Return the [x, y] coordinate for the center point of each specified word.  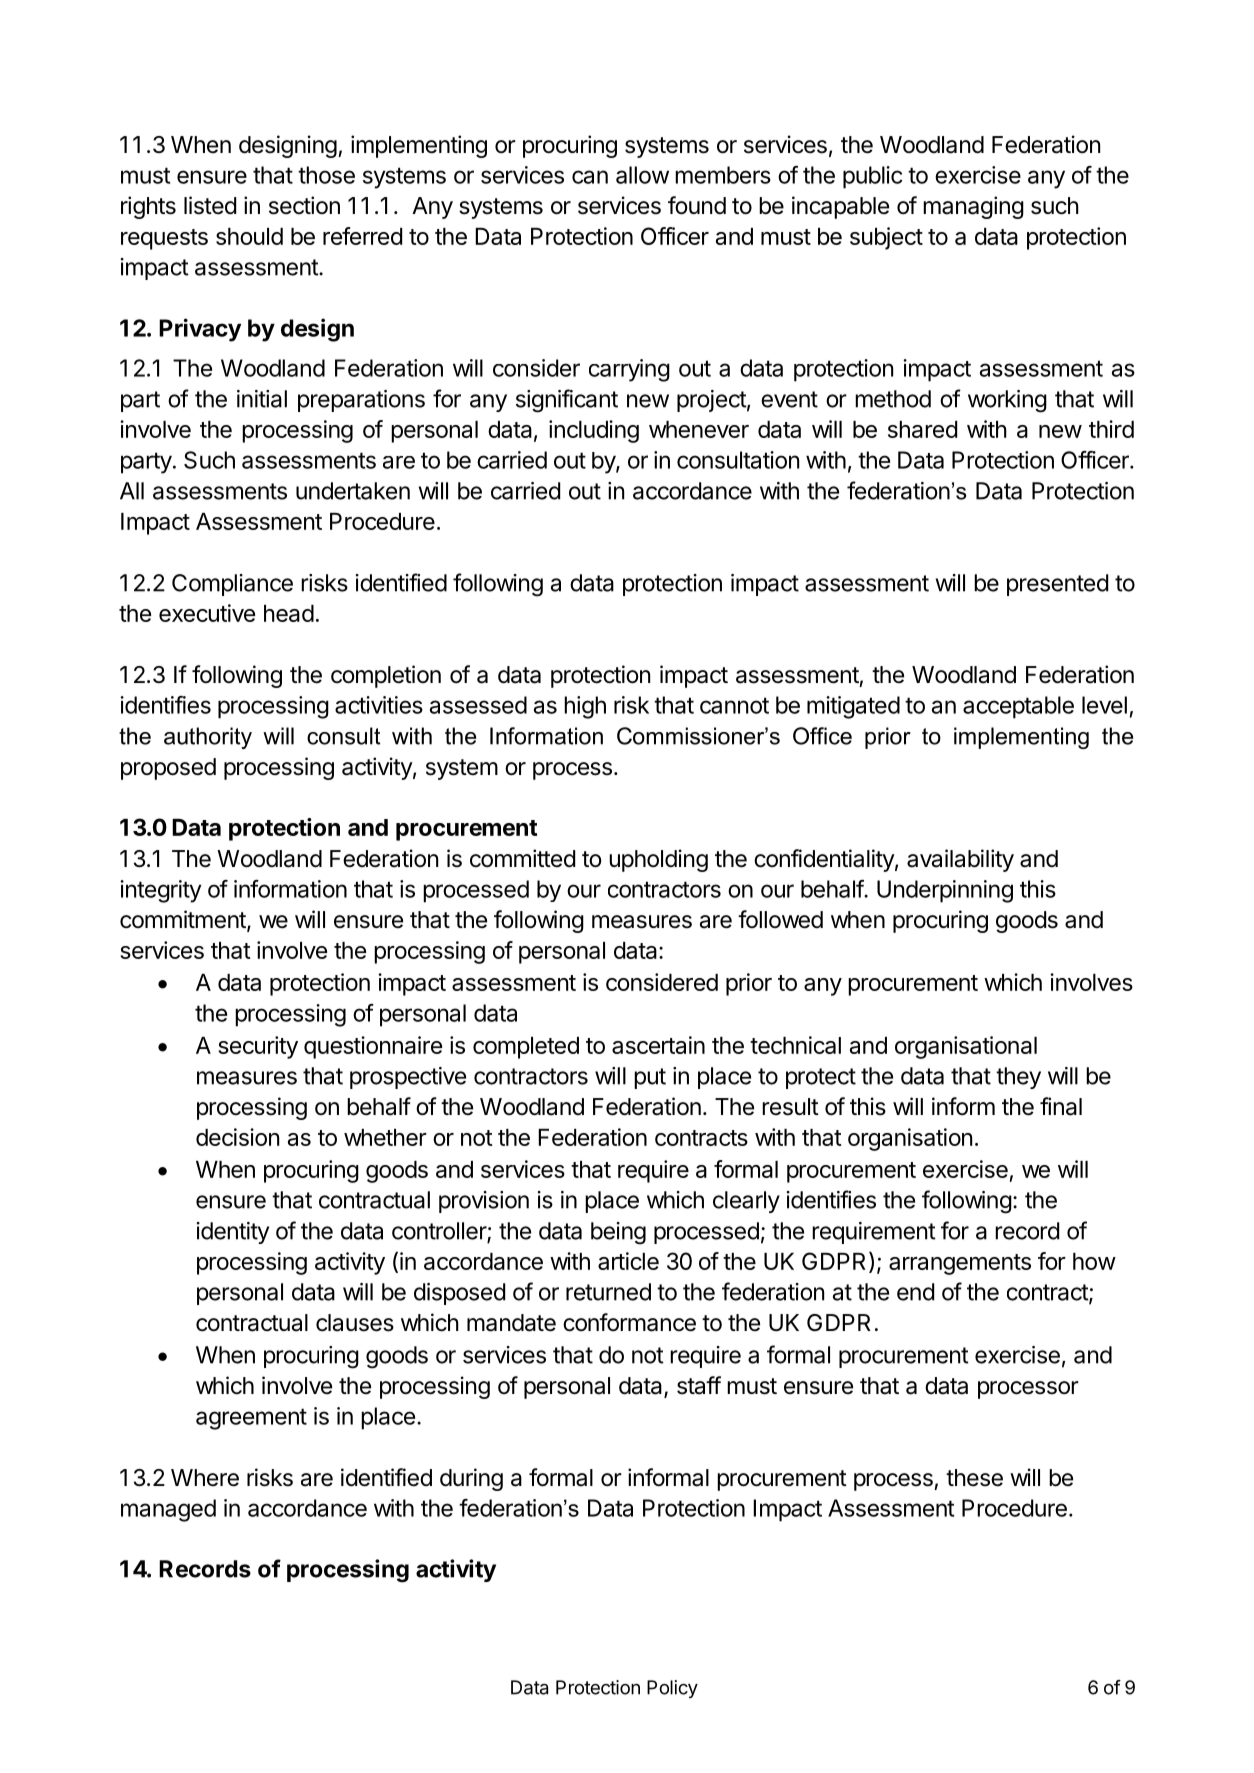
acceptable [1018, 707]
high [585, 707]
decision [237, 1137]
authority [208, 738]
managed [168, 1510]
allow [642, 175]
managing [973, 207]
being [618, 1233]
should [249, 236]
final [1061, 1106]
